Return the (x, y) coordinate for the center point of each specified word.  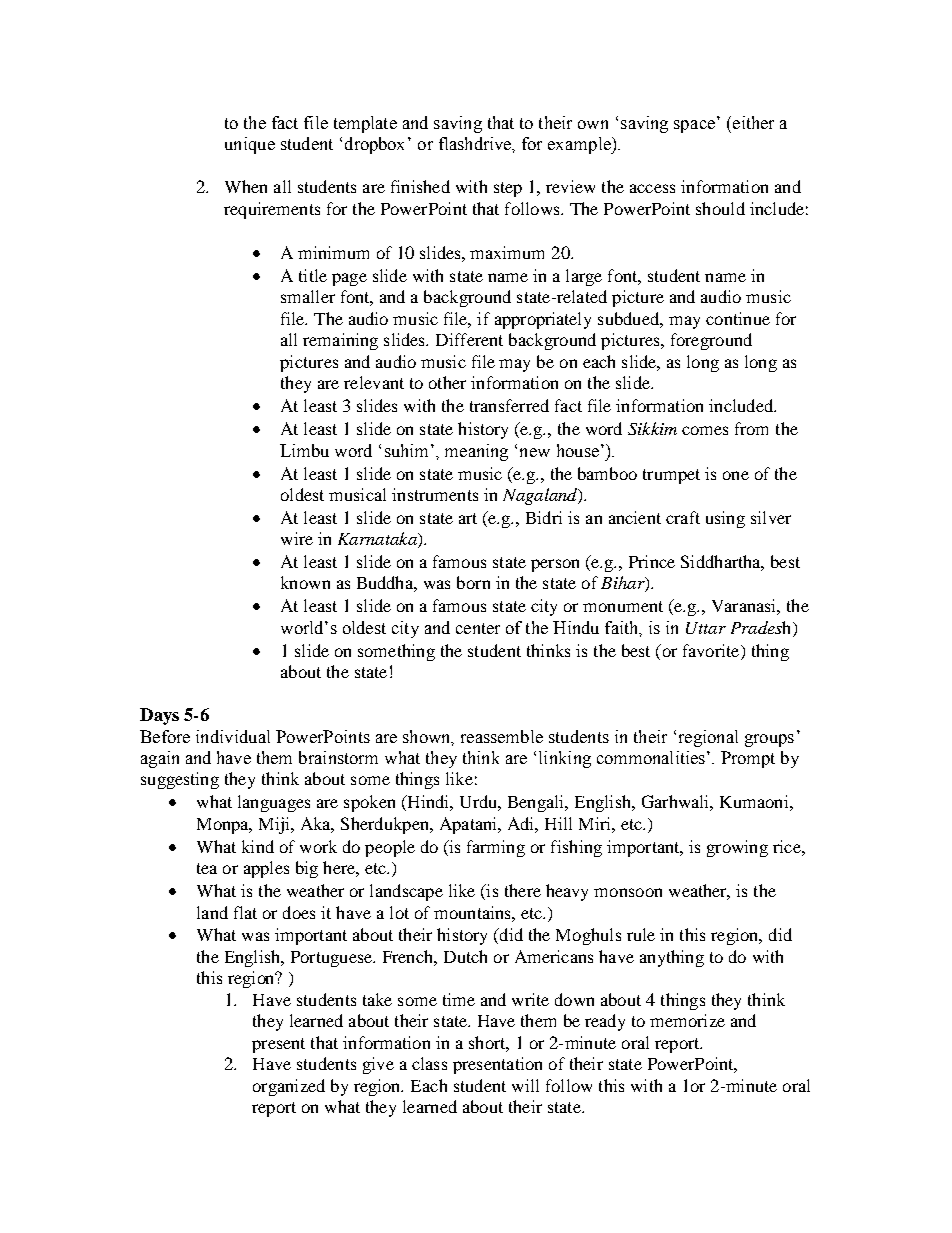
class (429, 1063)
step (508, 189)
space (694, 126)
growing (737, 848)
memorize (687, 1020)
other (447, 382)
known (305, 582)
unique (250, 145)
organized (289, 1087)
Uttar (706, 628)
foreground (711, 341)
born (473, 582)
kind (258, 846)
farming (496, 848)
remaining (340, 341)
